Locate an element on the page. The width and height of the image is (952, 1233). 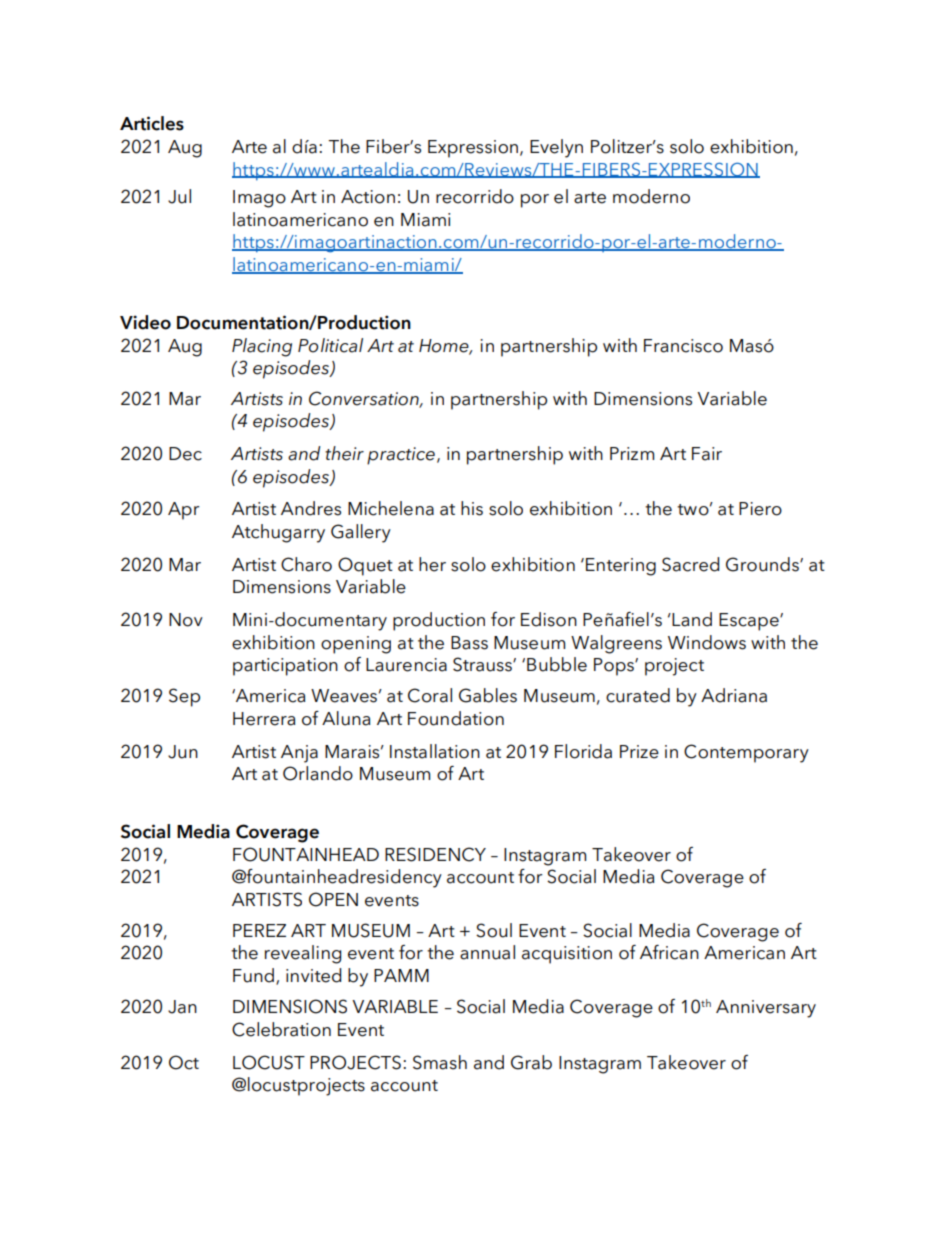
Francisco is located at coordinates (683, 346).
